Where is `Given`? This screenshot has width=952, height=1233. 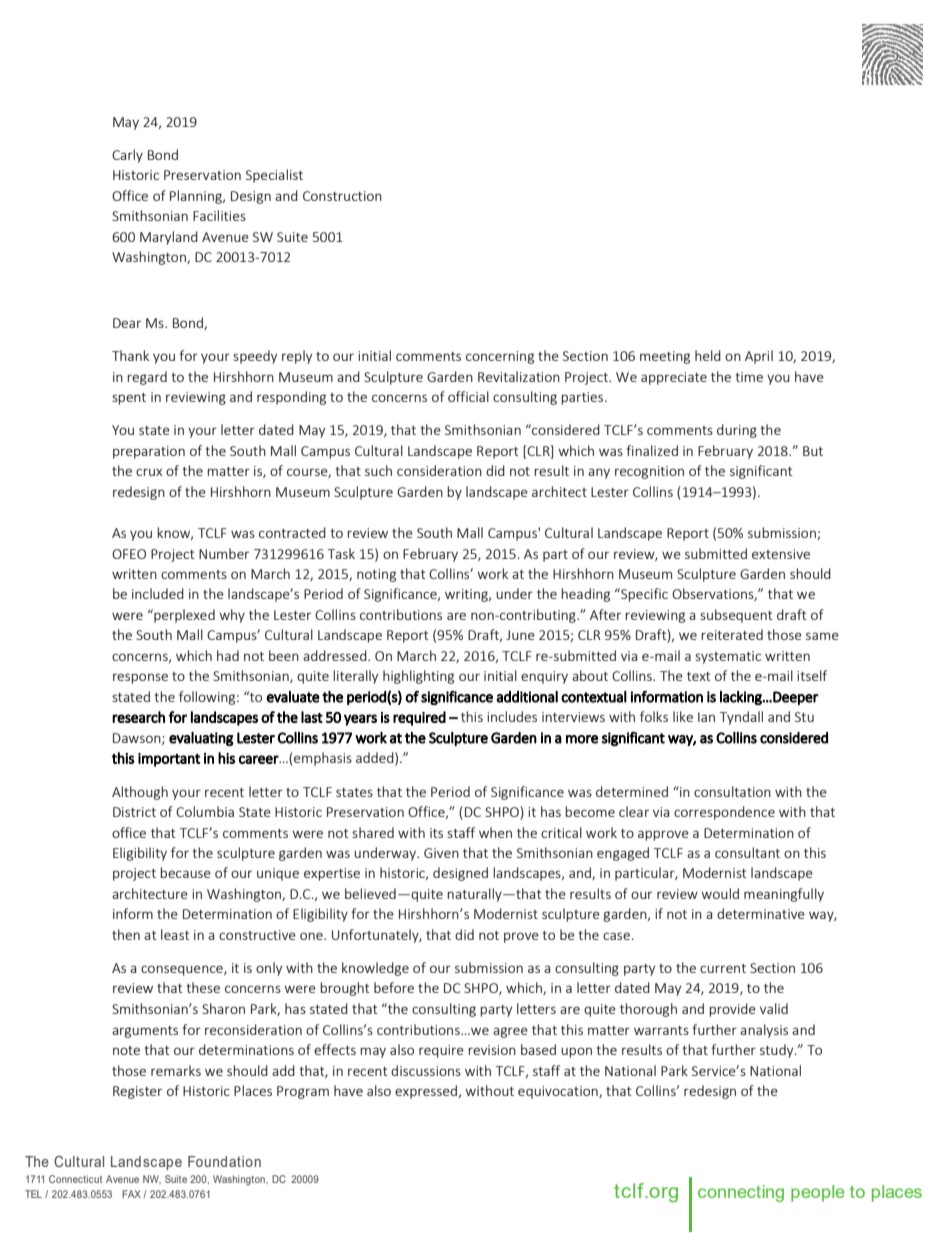
Given is located at coordinates (441, 853).
